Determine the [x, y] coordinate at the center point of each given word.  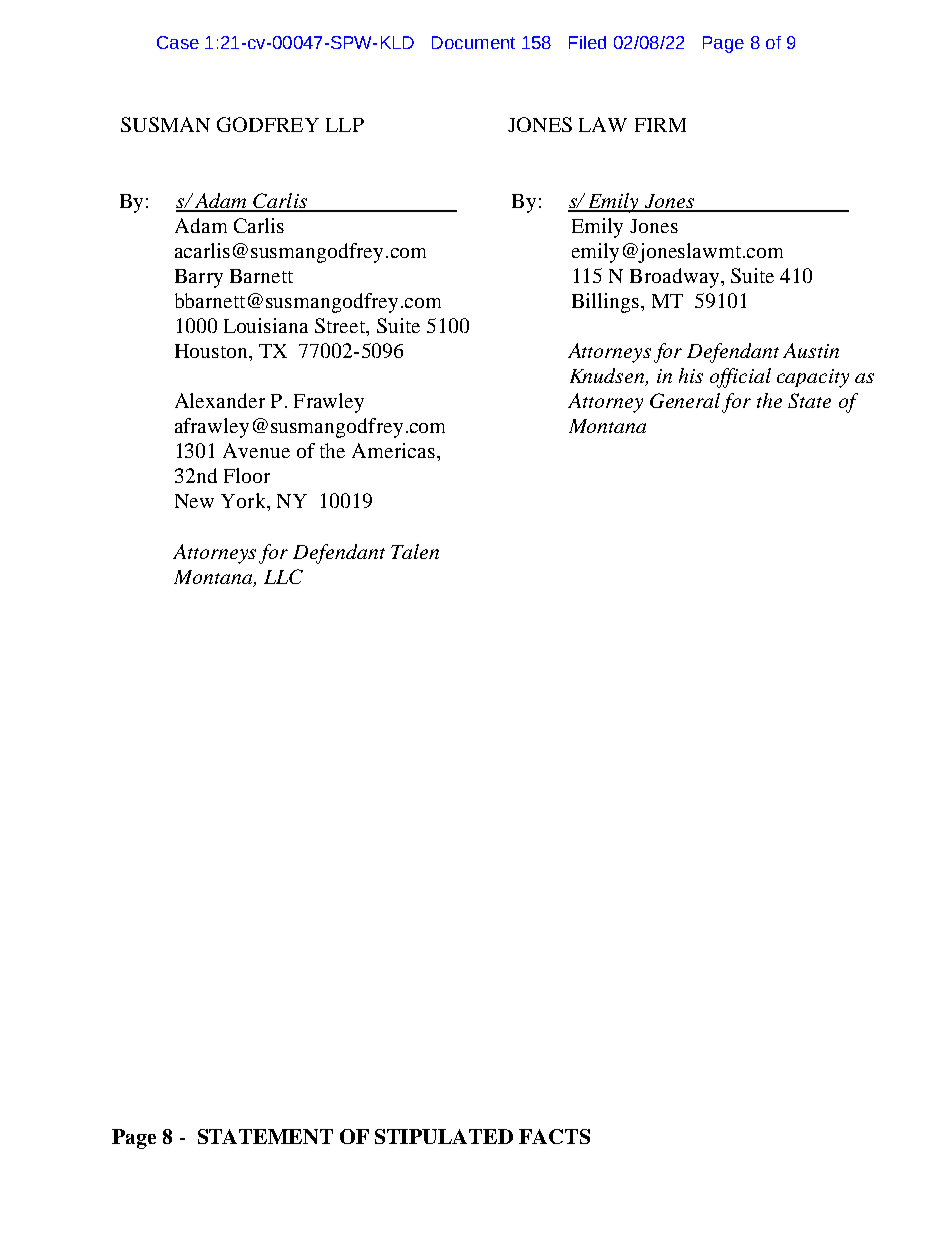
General [685, 400]
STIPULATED [444, 1136]
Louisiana [266, 325]
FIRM [660, 125]
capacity [813, 378]
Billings [607, 303]
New [194, 501]
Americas [393, 450]
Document [473, 42]
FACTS [554, 1136]
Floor [247, 475]
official [740, 378]
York [244, 500]
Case [178, 42]
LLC [283, 576]
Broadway [676, 278]
